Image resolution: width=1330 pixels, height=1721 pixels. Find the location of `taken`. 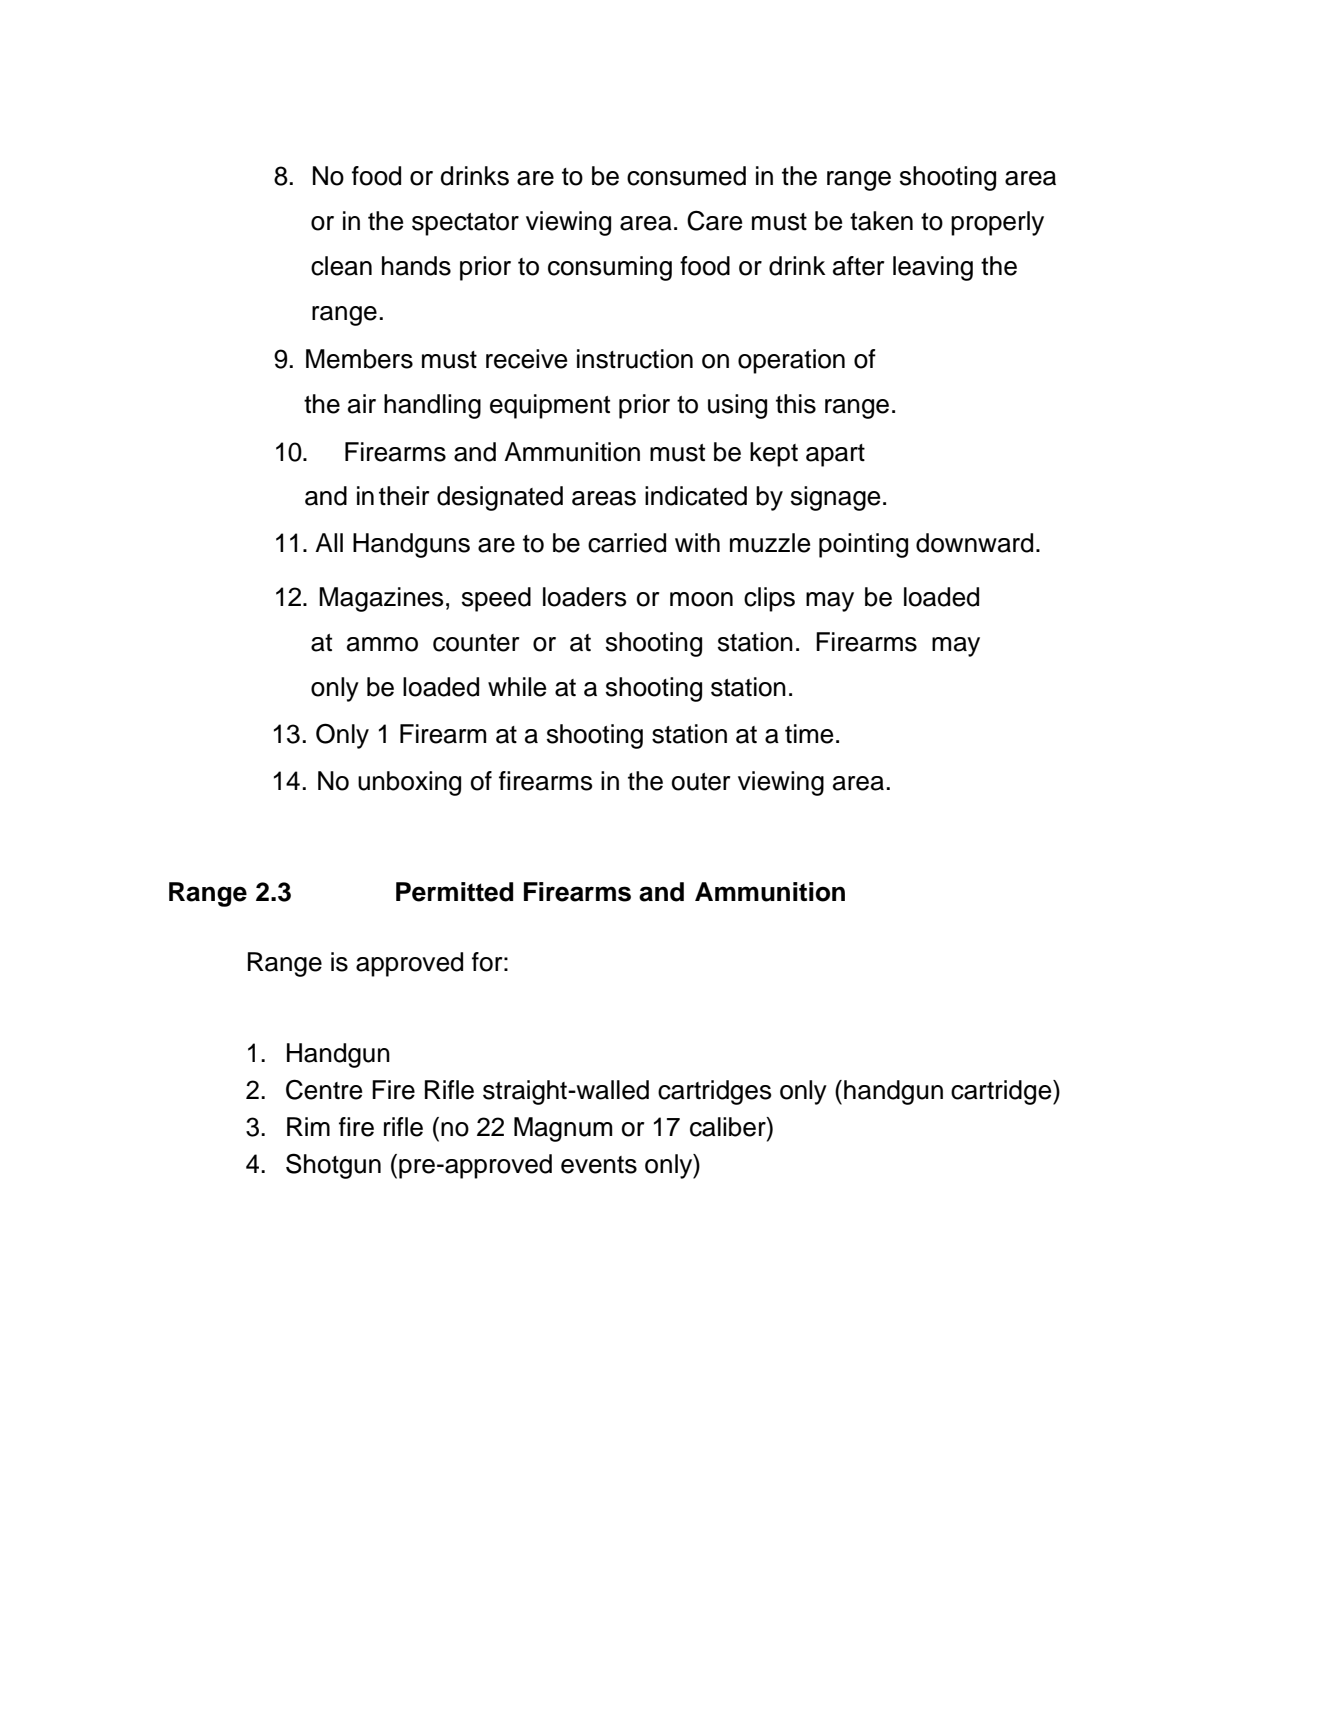

taken is located at coordinates (881, 221).
